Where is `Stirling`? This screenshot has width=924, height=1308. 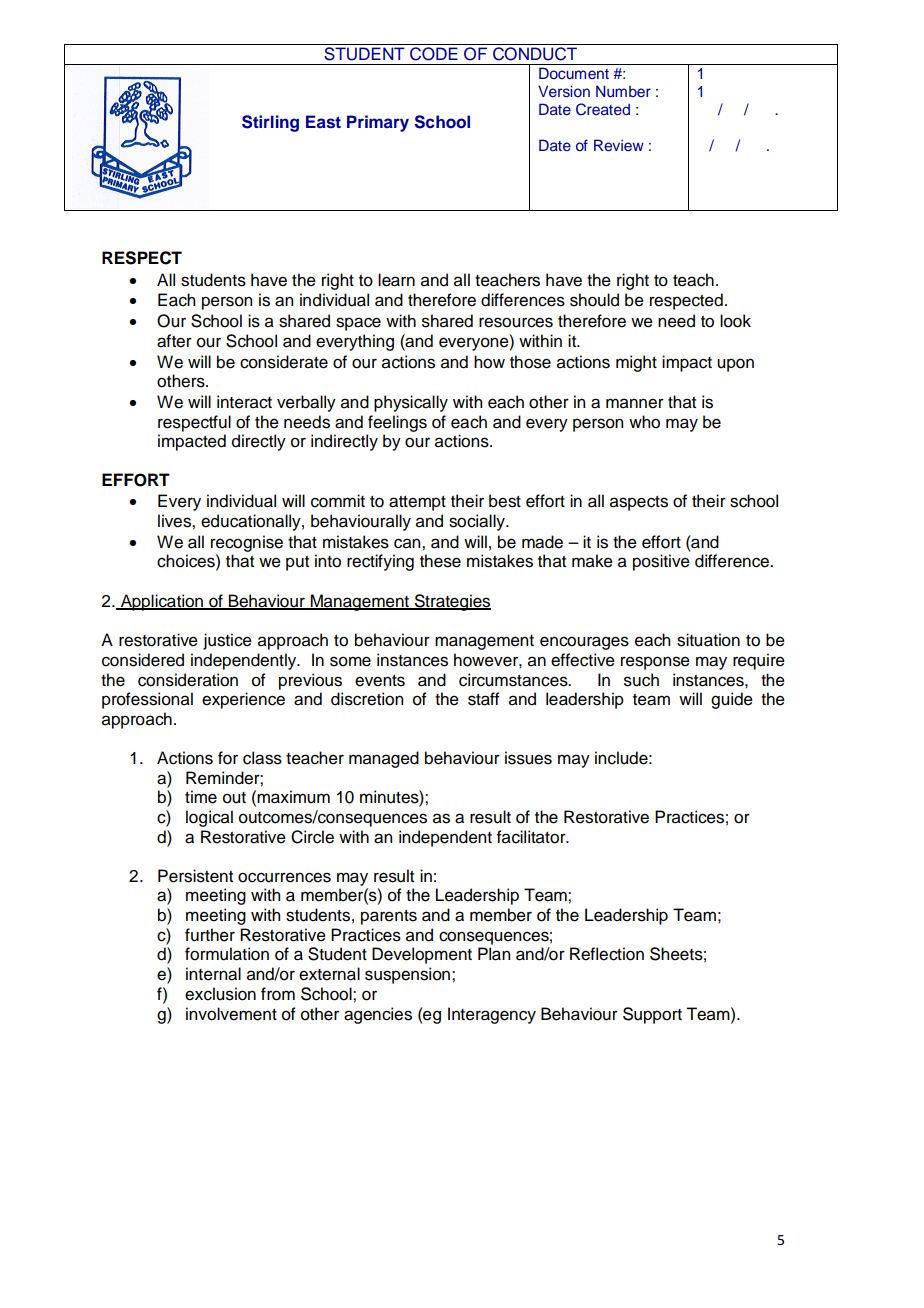
Stirling is located at coordinates (270, 123).
